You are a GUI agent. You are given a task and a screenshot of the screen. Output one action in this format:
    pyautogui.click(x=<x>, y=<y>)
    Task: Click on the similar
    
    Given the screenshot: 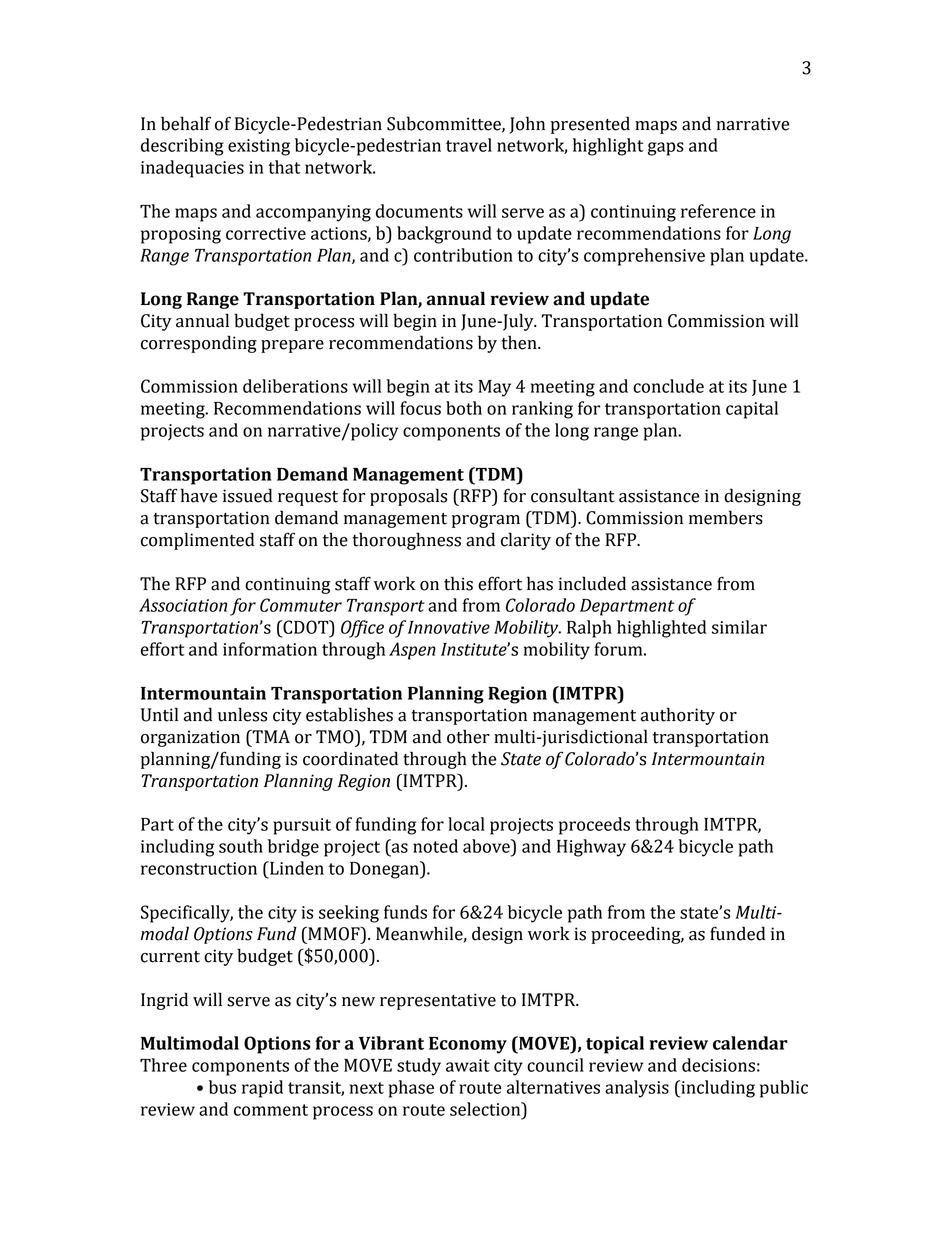 What is the action you would take?
    pyautogui.click(x=739, y=627)
